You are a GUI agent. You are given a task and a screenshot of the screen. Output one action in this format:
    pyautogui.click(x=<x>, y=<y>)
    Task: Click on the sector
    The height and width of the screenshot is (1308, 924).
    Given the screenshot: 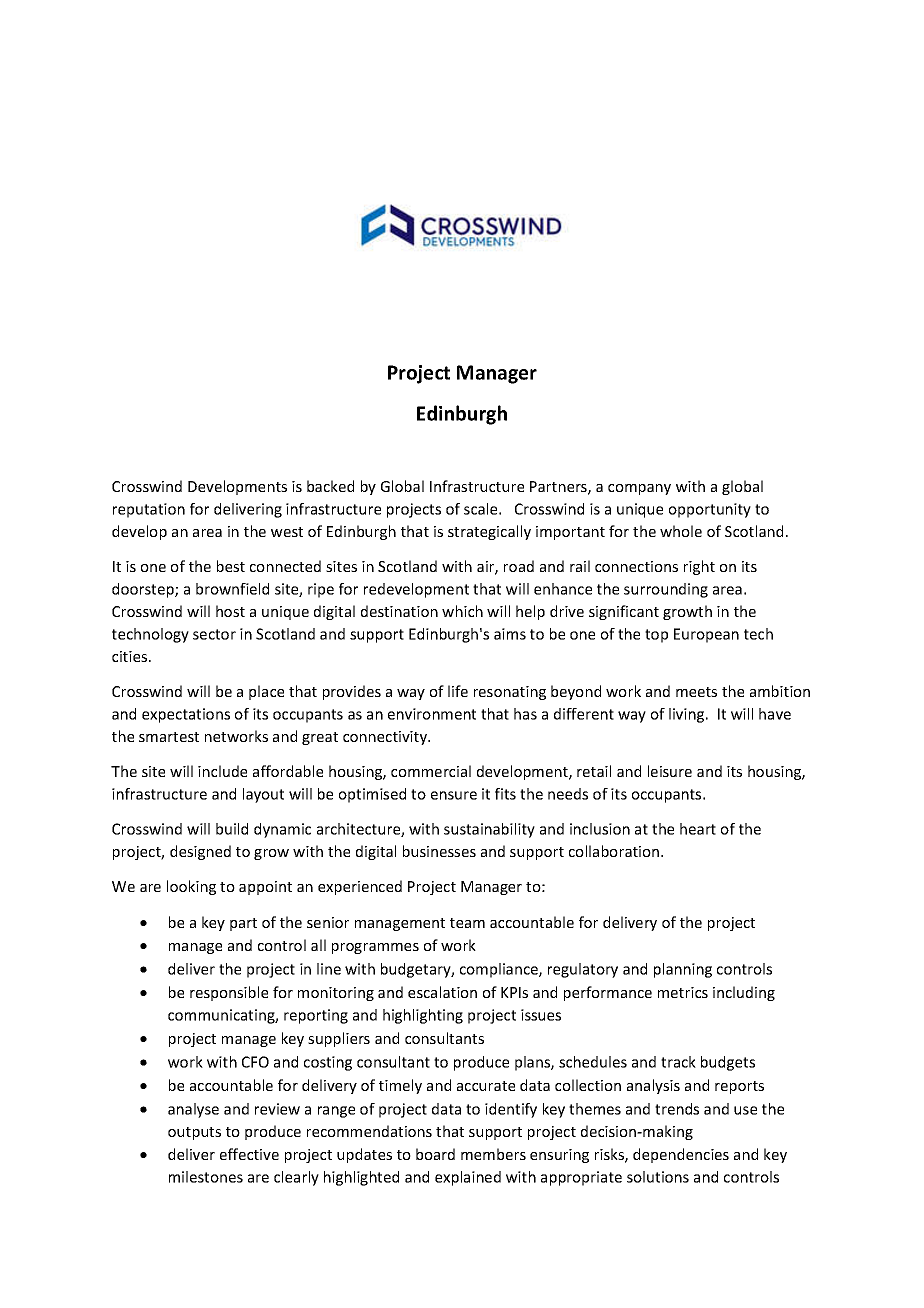 What is the action you would take?
    pyautogui.click(x=214, y=634)
